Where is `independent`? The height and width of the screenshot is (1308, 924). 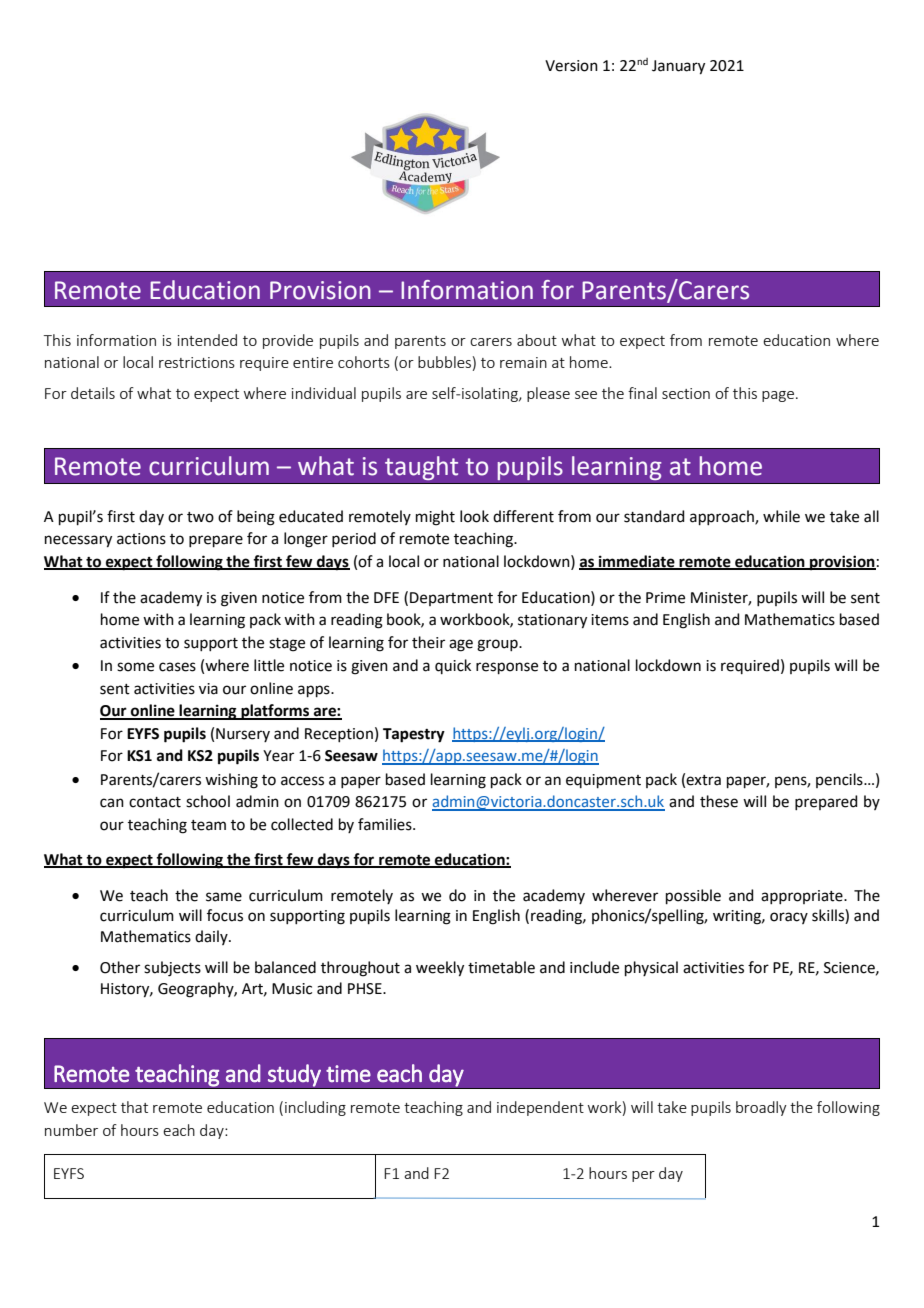 independent is located at coordinates (540, 1108).
